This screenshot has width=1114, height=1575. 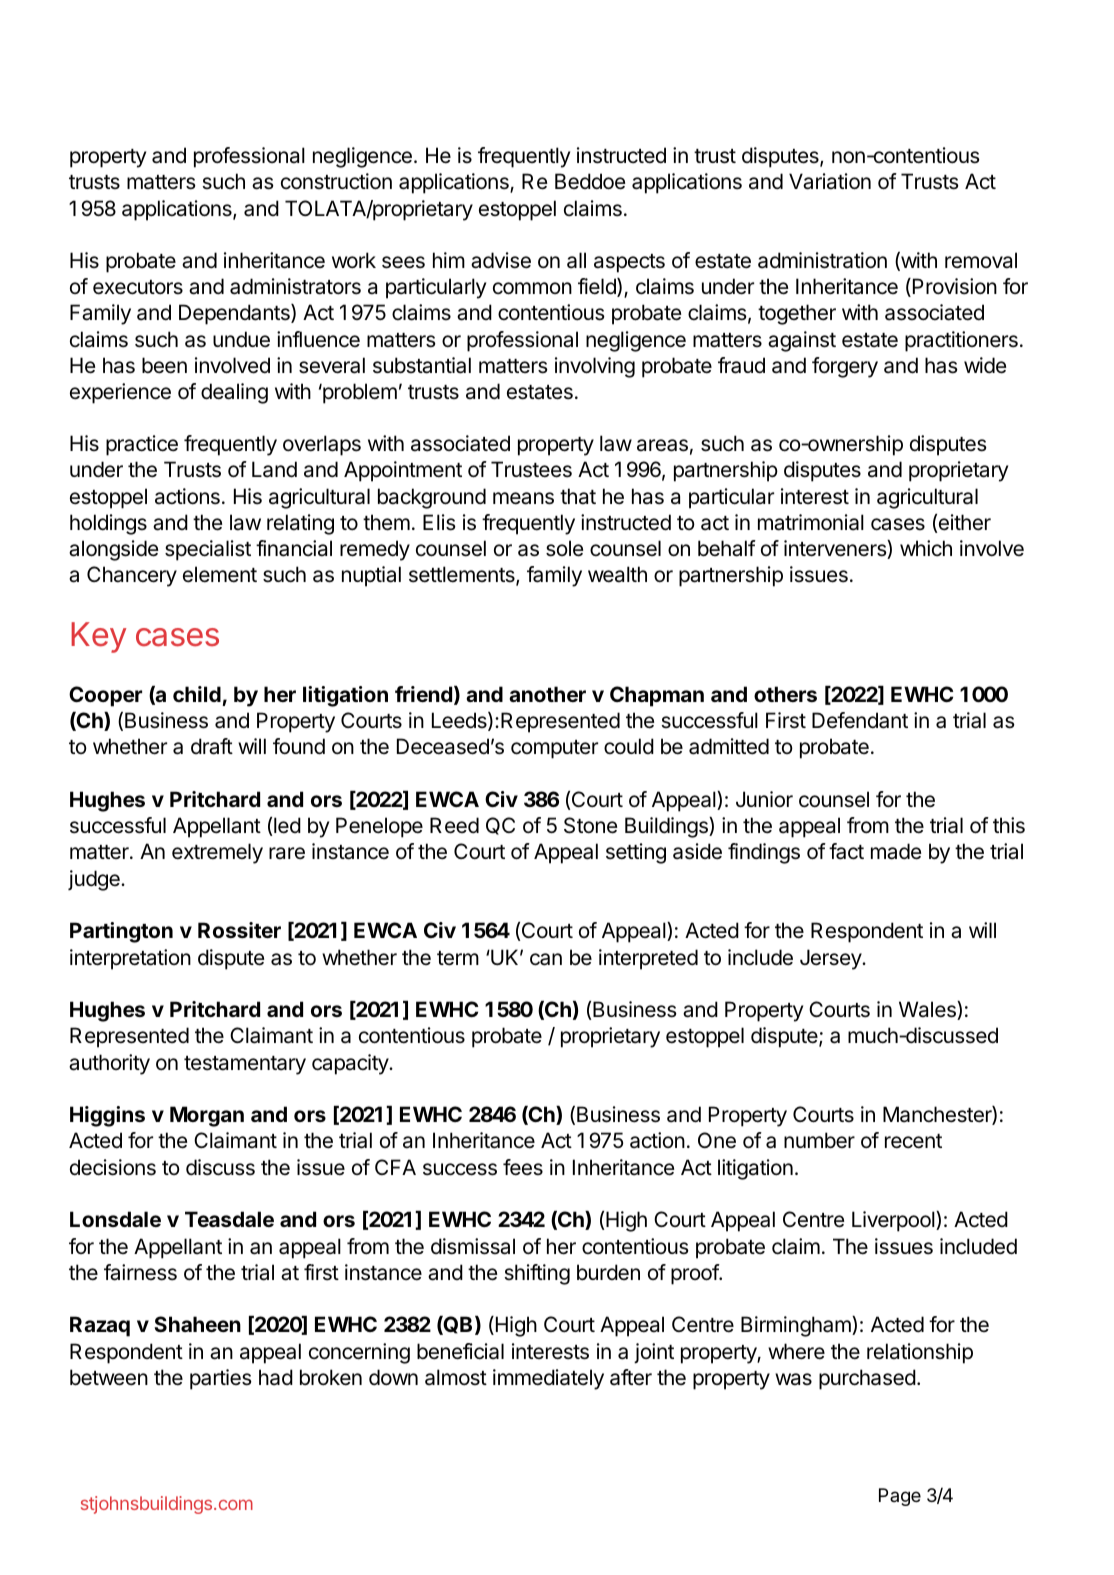 I want to click on immediately, so click(x=548, y=1379).
